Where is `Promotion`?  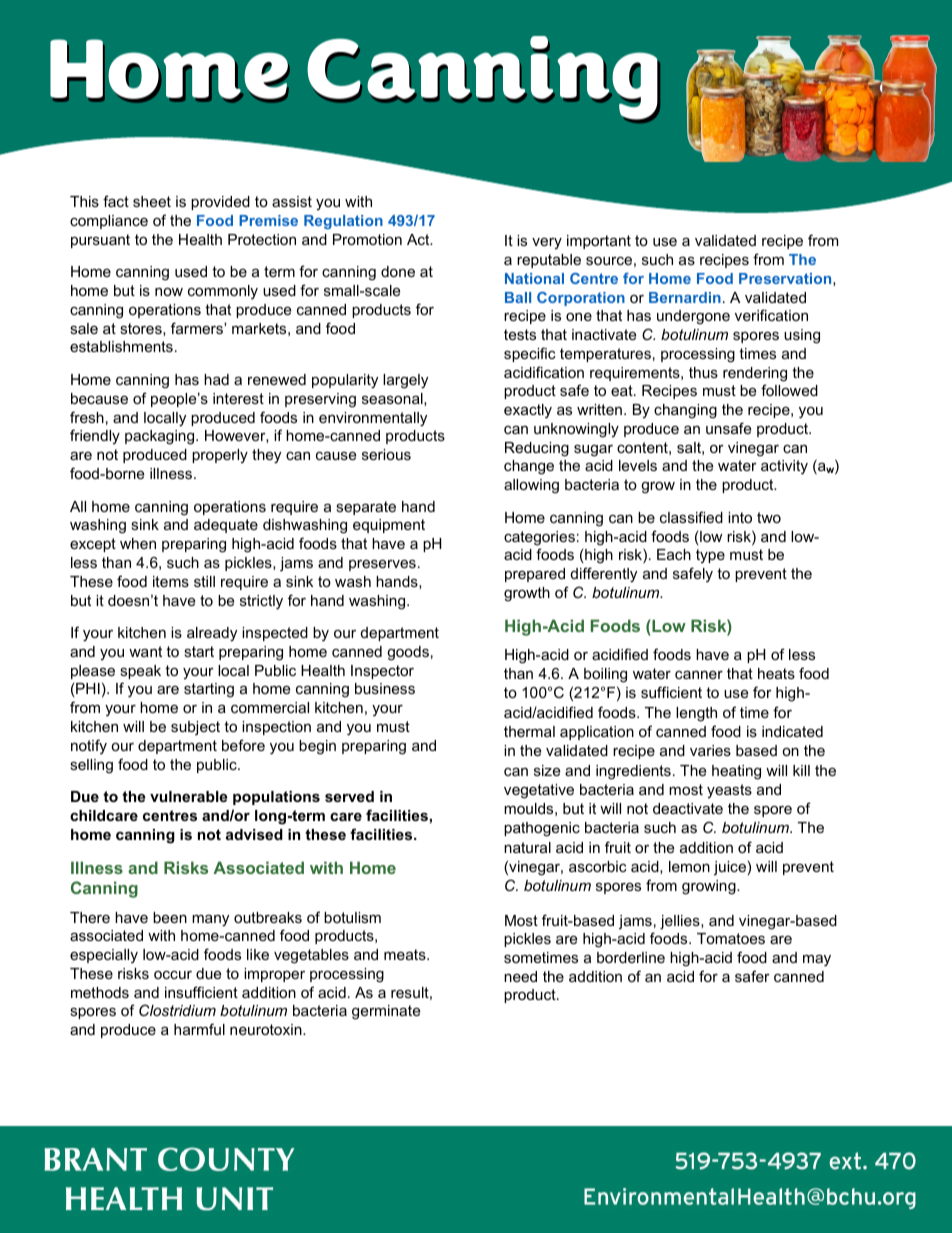 Promotion is located at coordinates (367, 239).
